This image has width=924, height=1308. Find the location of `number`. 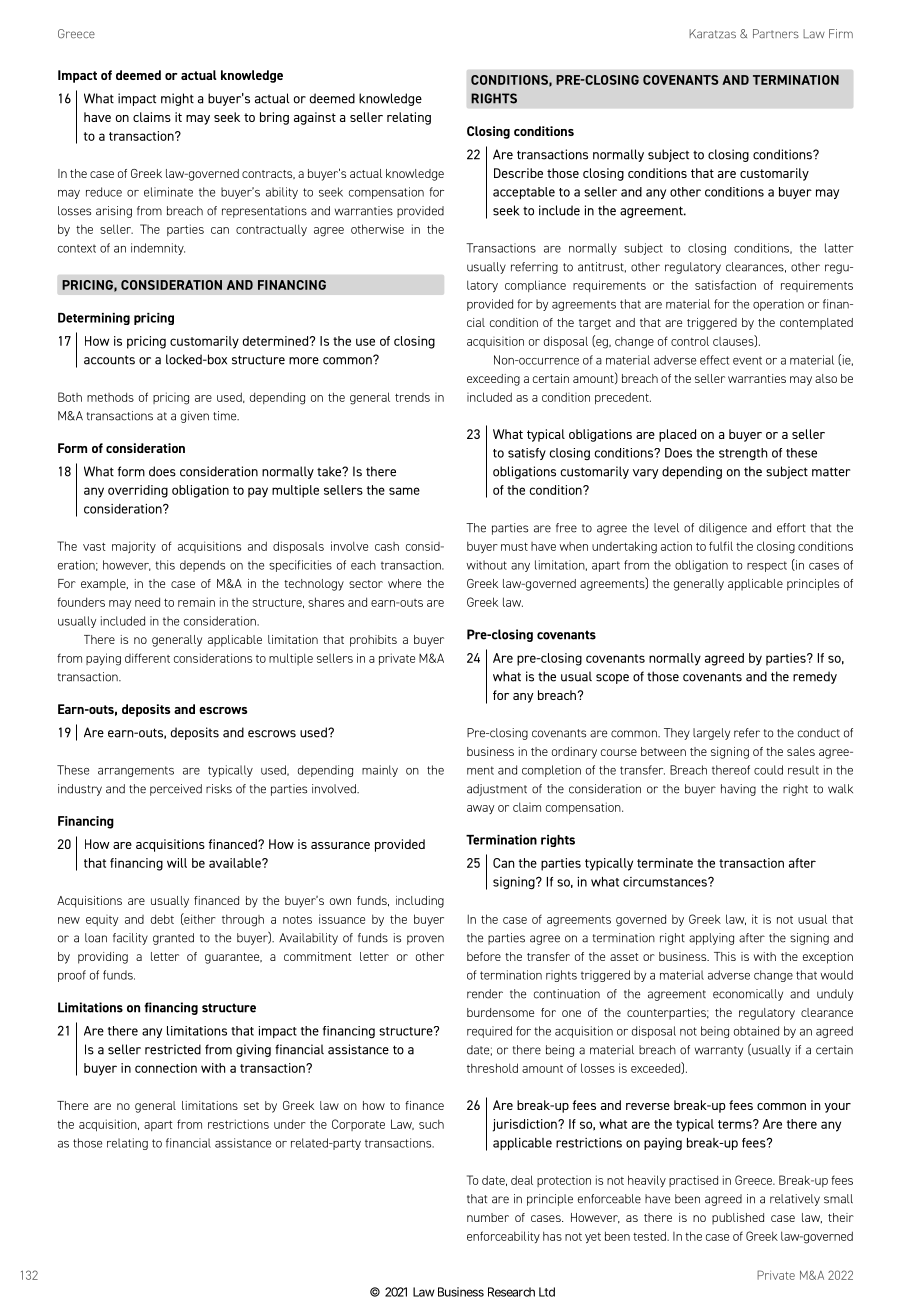

number is located at coordinates (488, 1217).
